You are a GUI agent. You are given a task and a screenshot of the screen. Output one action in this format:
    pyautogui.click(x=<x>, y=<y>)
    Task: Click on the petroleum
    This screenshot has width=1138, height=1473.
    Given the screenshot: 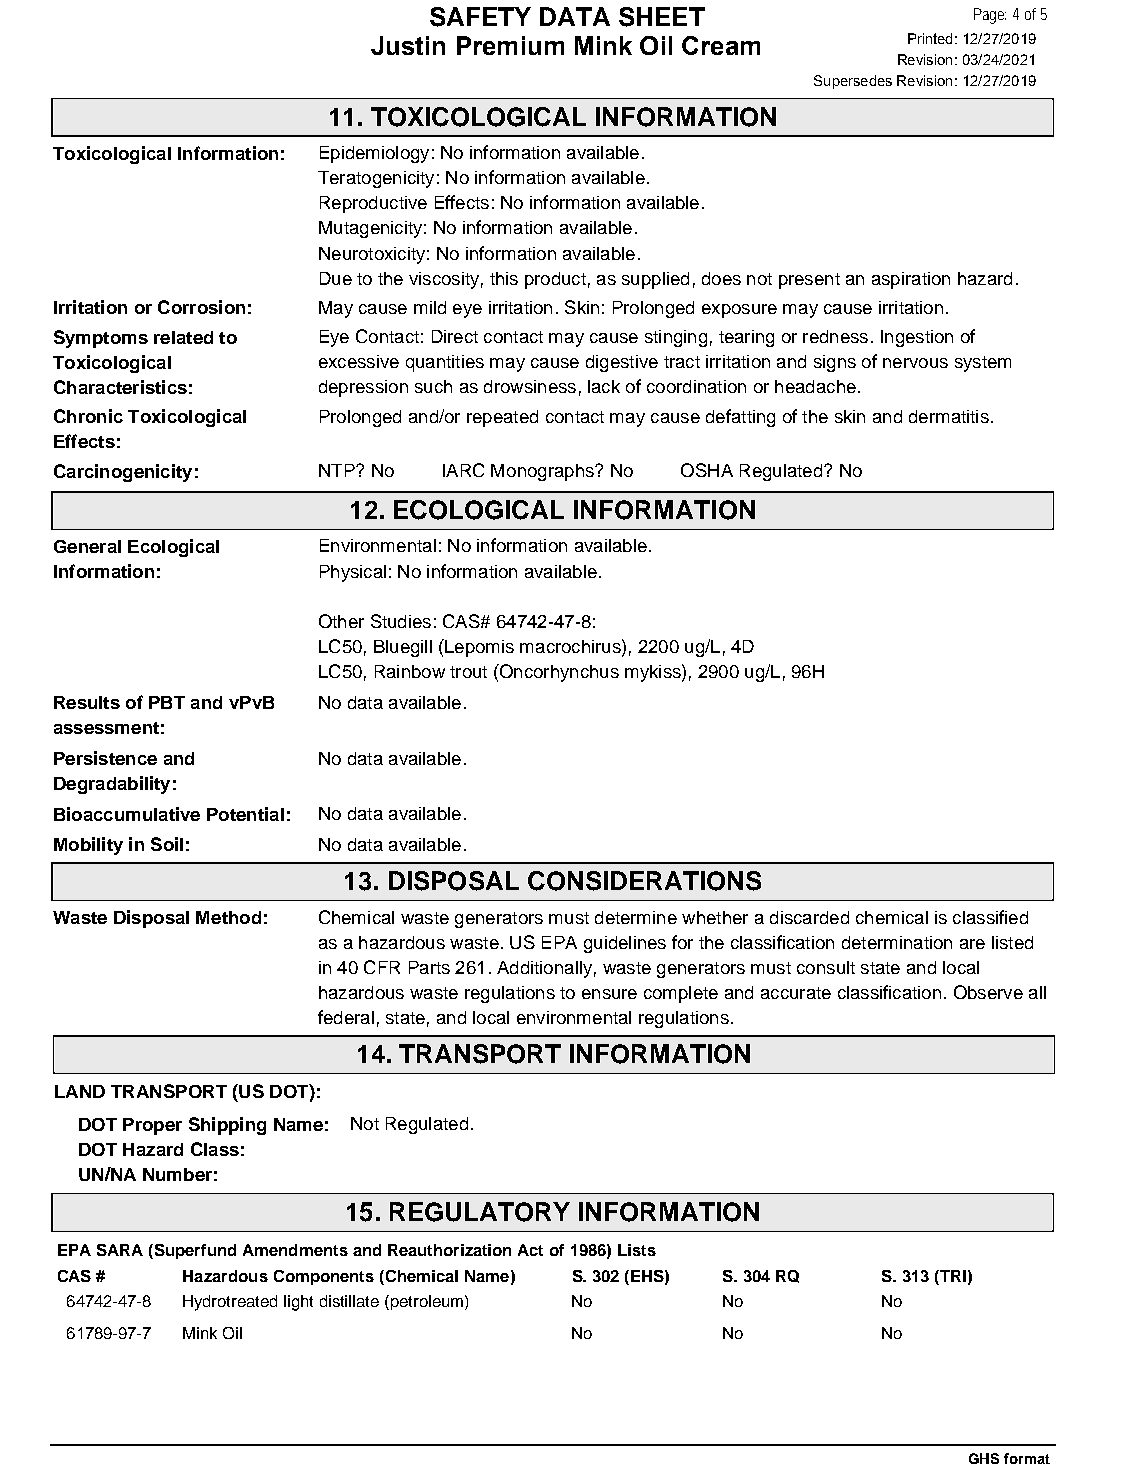 What is the action you would take?
    pyautogui.click(x=427, y=1302)
